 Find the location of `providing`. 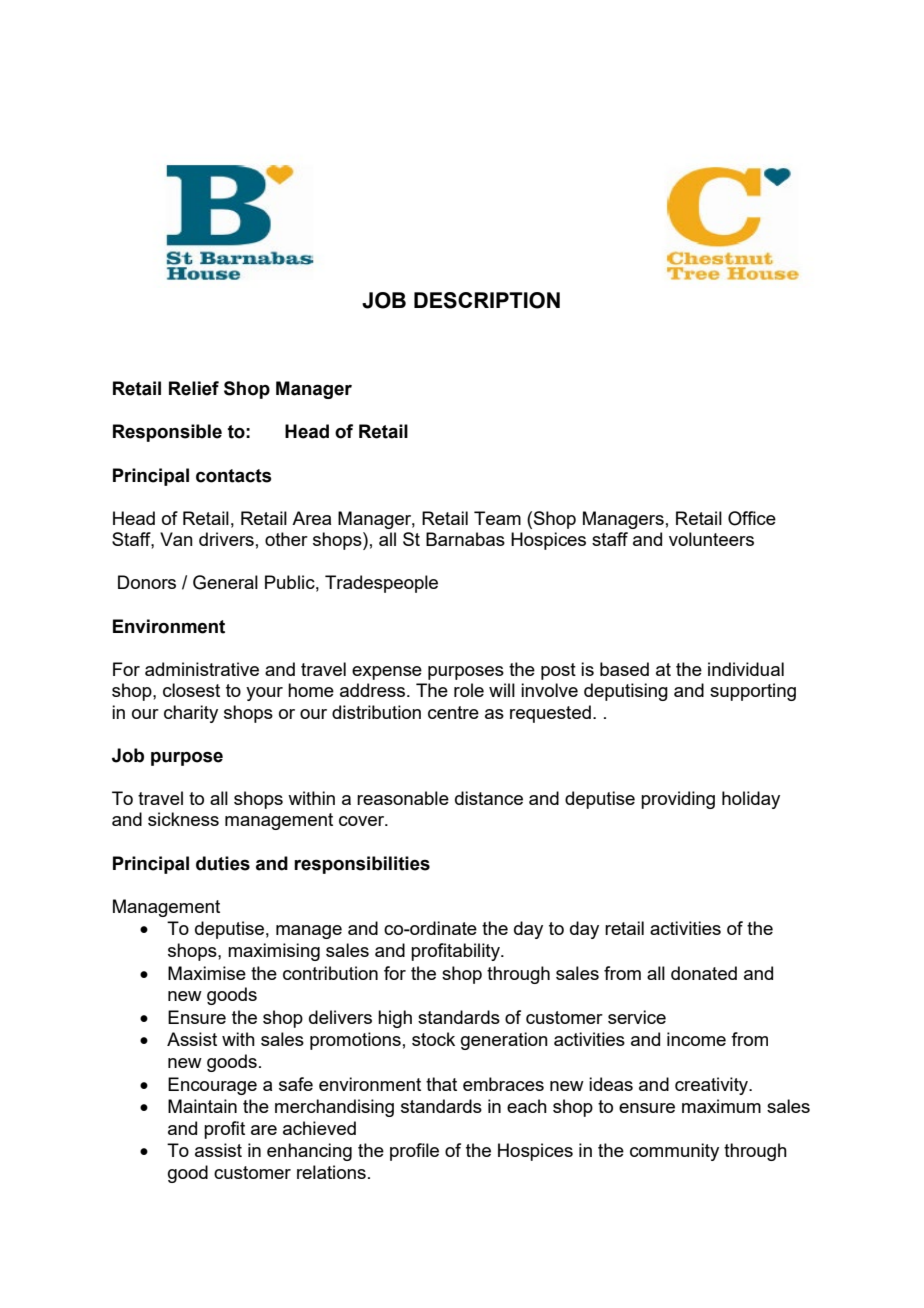

providing is located at coordinates (678, 800).
